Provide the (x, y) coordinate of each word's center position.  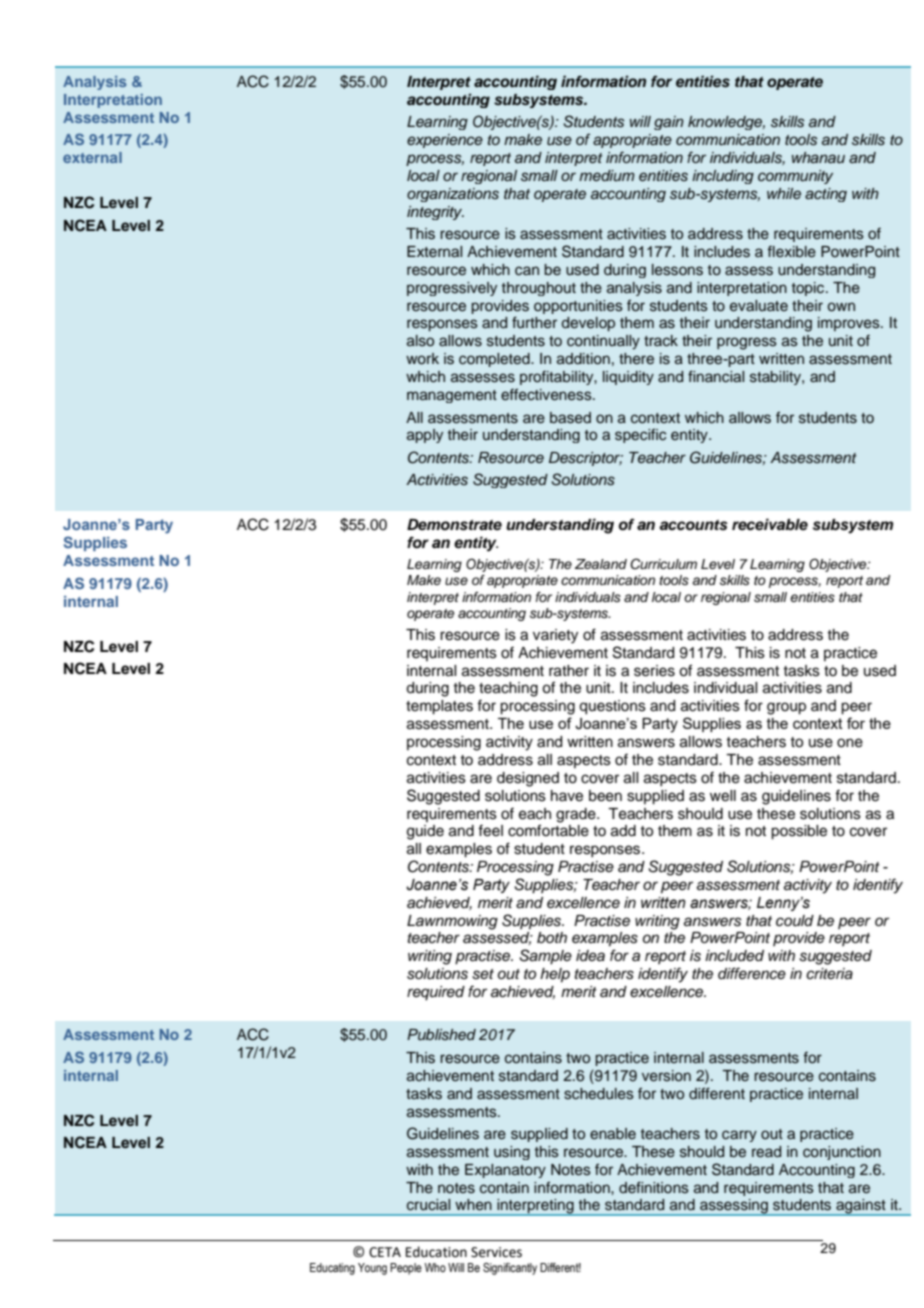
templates (439, 707)
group (786, 708)
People (406, 1269)
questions (612, 707)
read (766, 1152)
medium (607, 175)
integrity (435, 213)
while (784, 193)
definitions (654, 1187)
